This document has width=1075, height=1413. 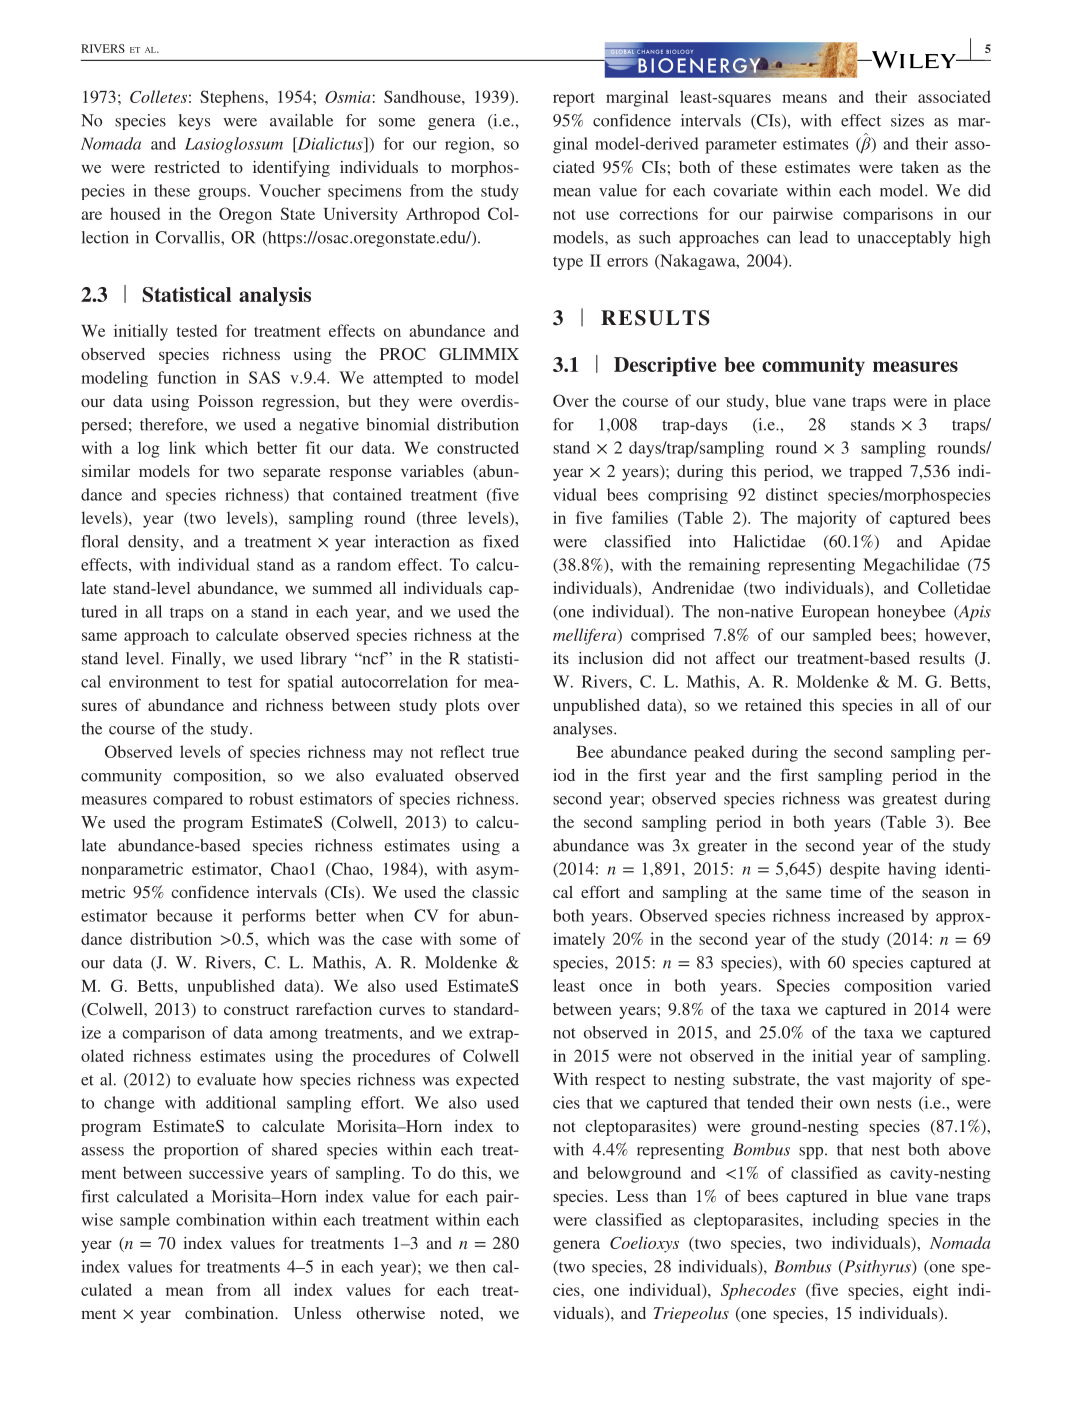 What do you see at coordinates (972, 402) in the document?
I see `place` at bounding box center [972, 402].
